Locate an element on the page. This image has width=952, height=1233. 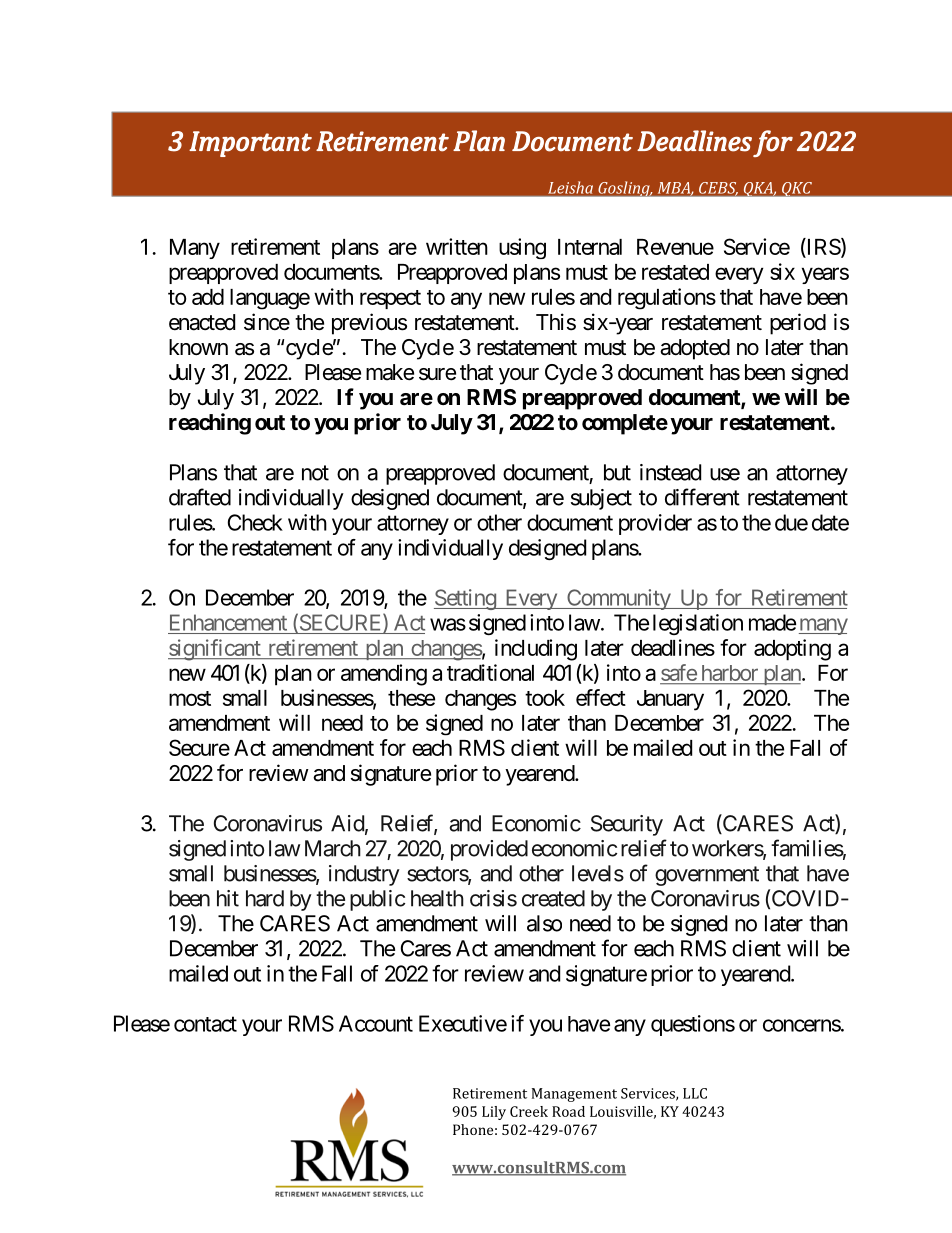
adopted is located at coordinates (695, 349).
